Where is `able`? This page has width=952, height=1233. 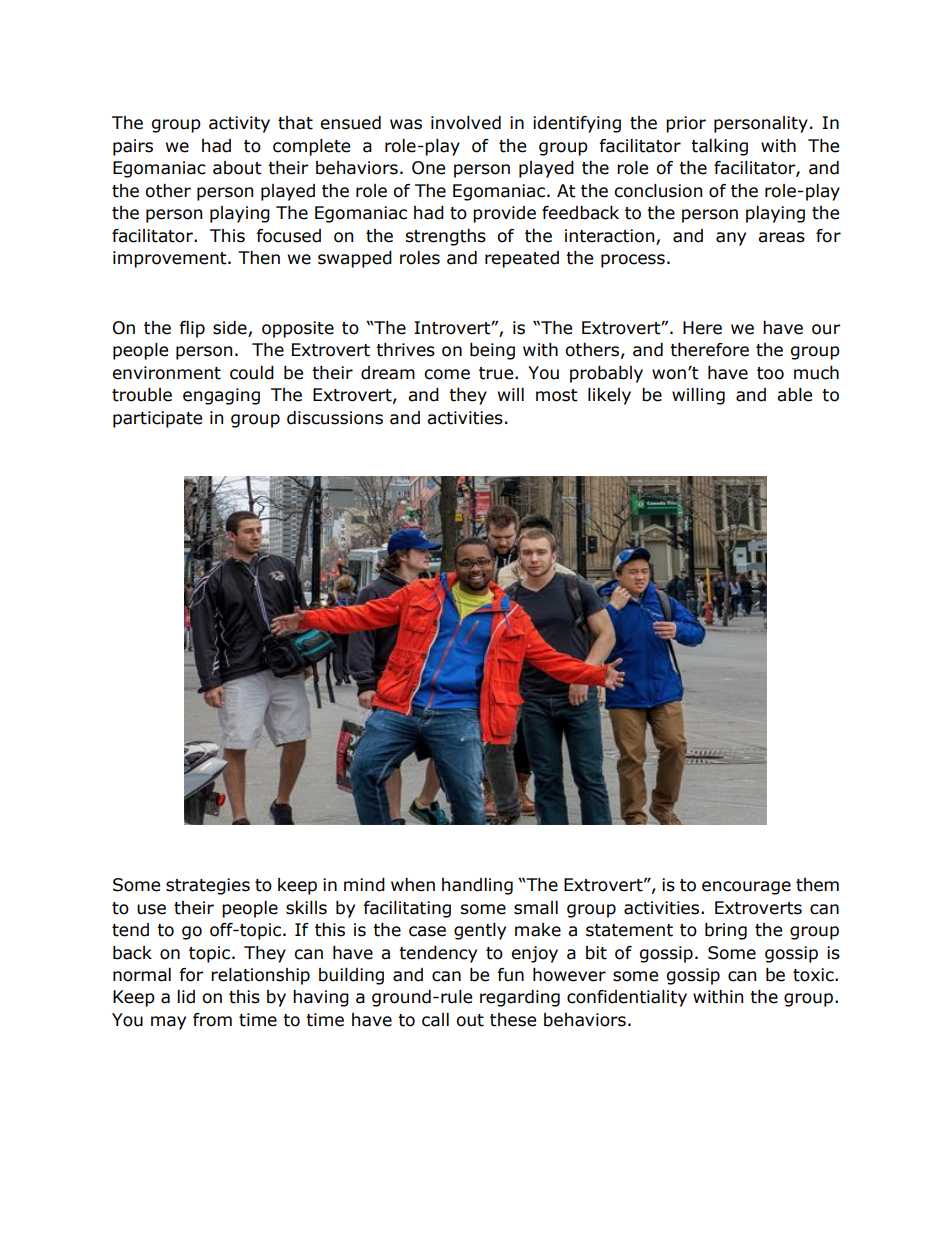
able is located at coordinates (794, 395).
